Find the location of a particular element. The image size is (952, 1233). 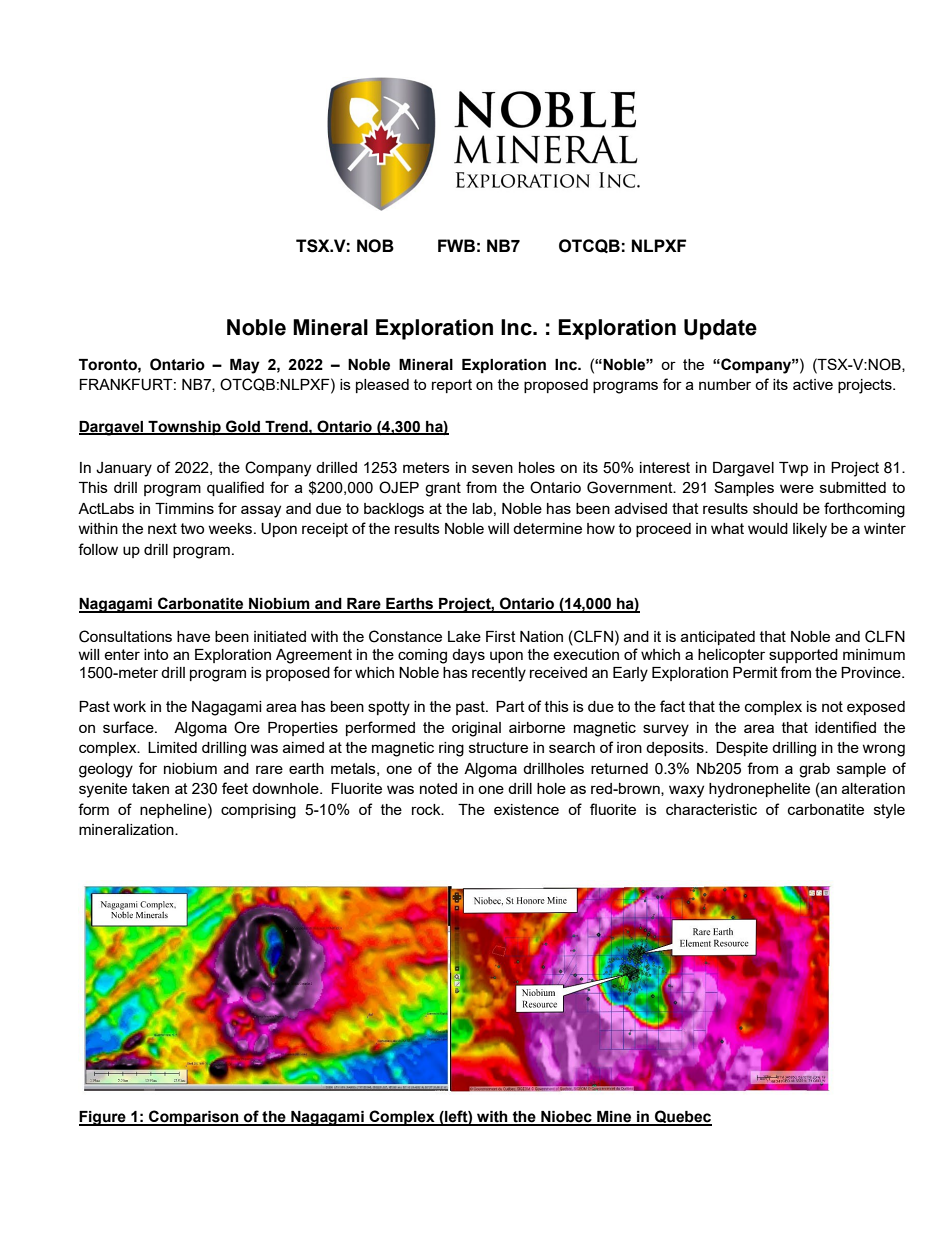

Comparison is located at coordinates (194, 1118).
